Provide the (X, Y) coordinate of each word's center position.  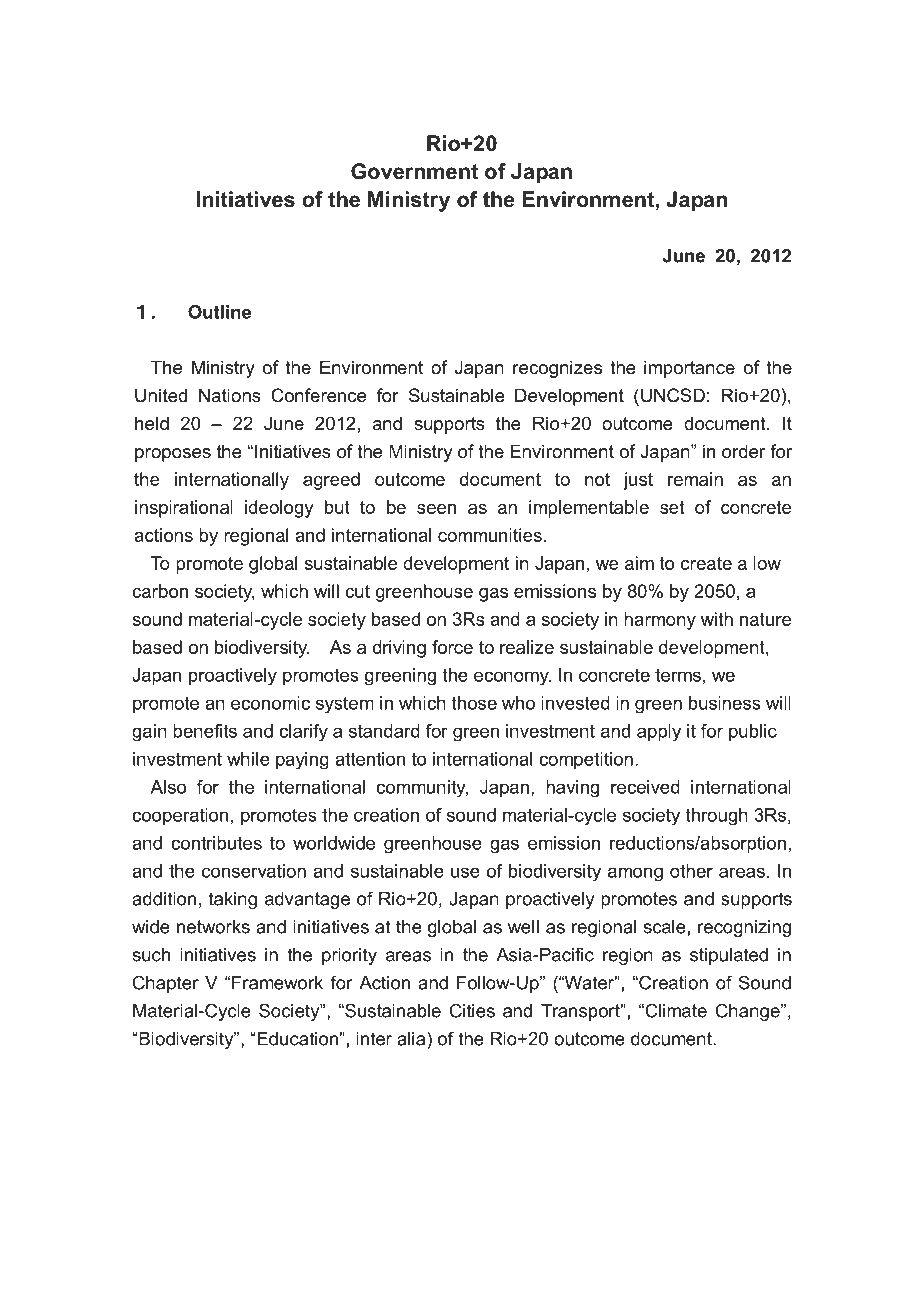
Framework (277, 983)
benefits (205, 731)
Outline (219, 312)
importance (689, 369)
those (474, 703)
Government (414, 171)
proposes (173, 455)
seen (436, 509)
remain (695, 479)
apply (659, 733)
